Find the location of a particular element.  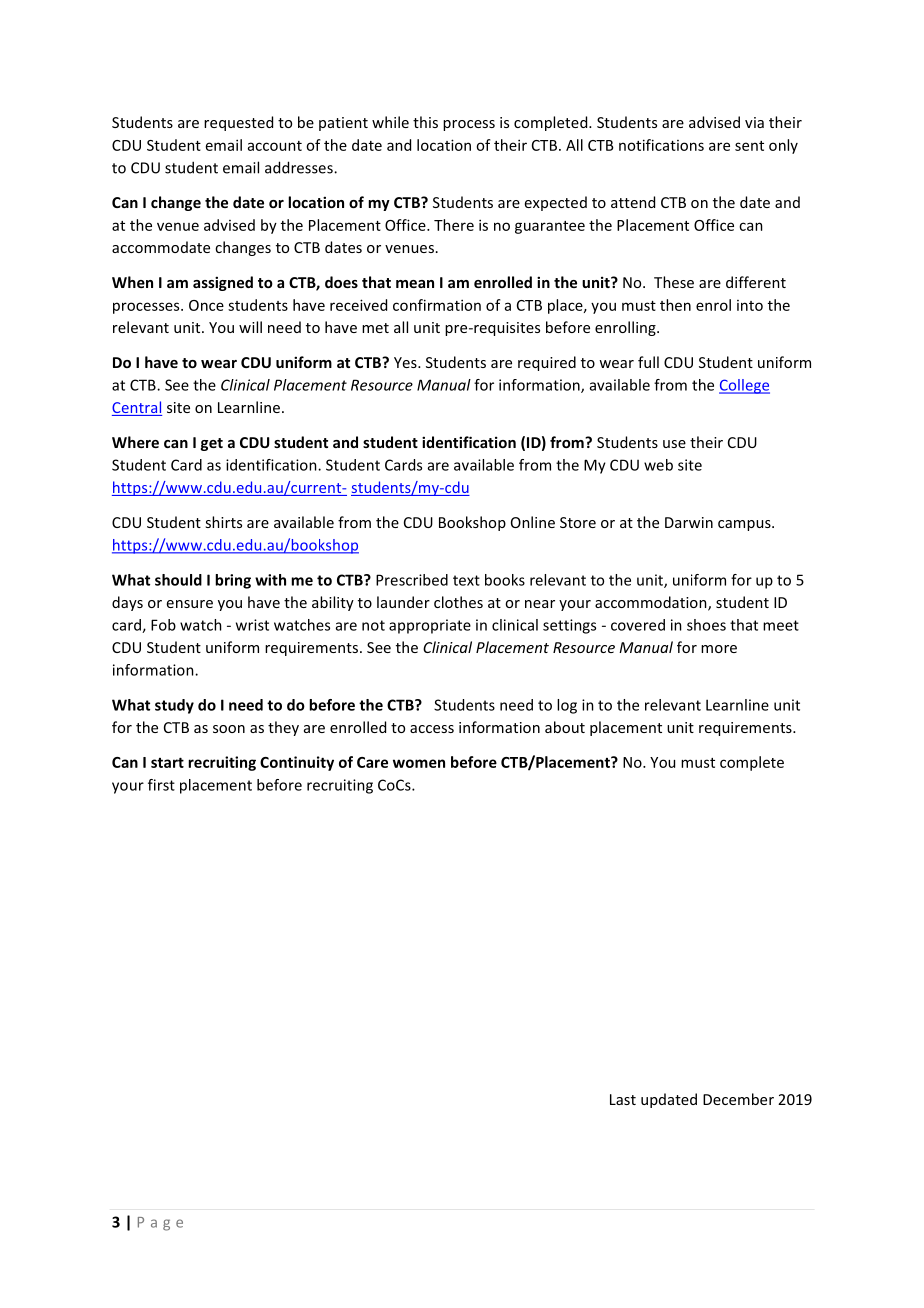

notifications is located at coordinates (661, 145).
